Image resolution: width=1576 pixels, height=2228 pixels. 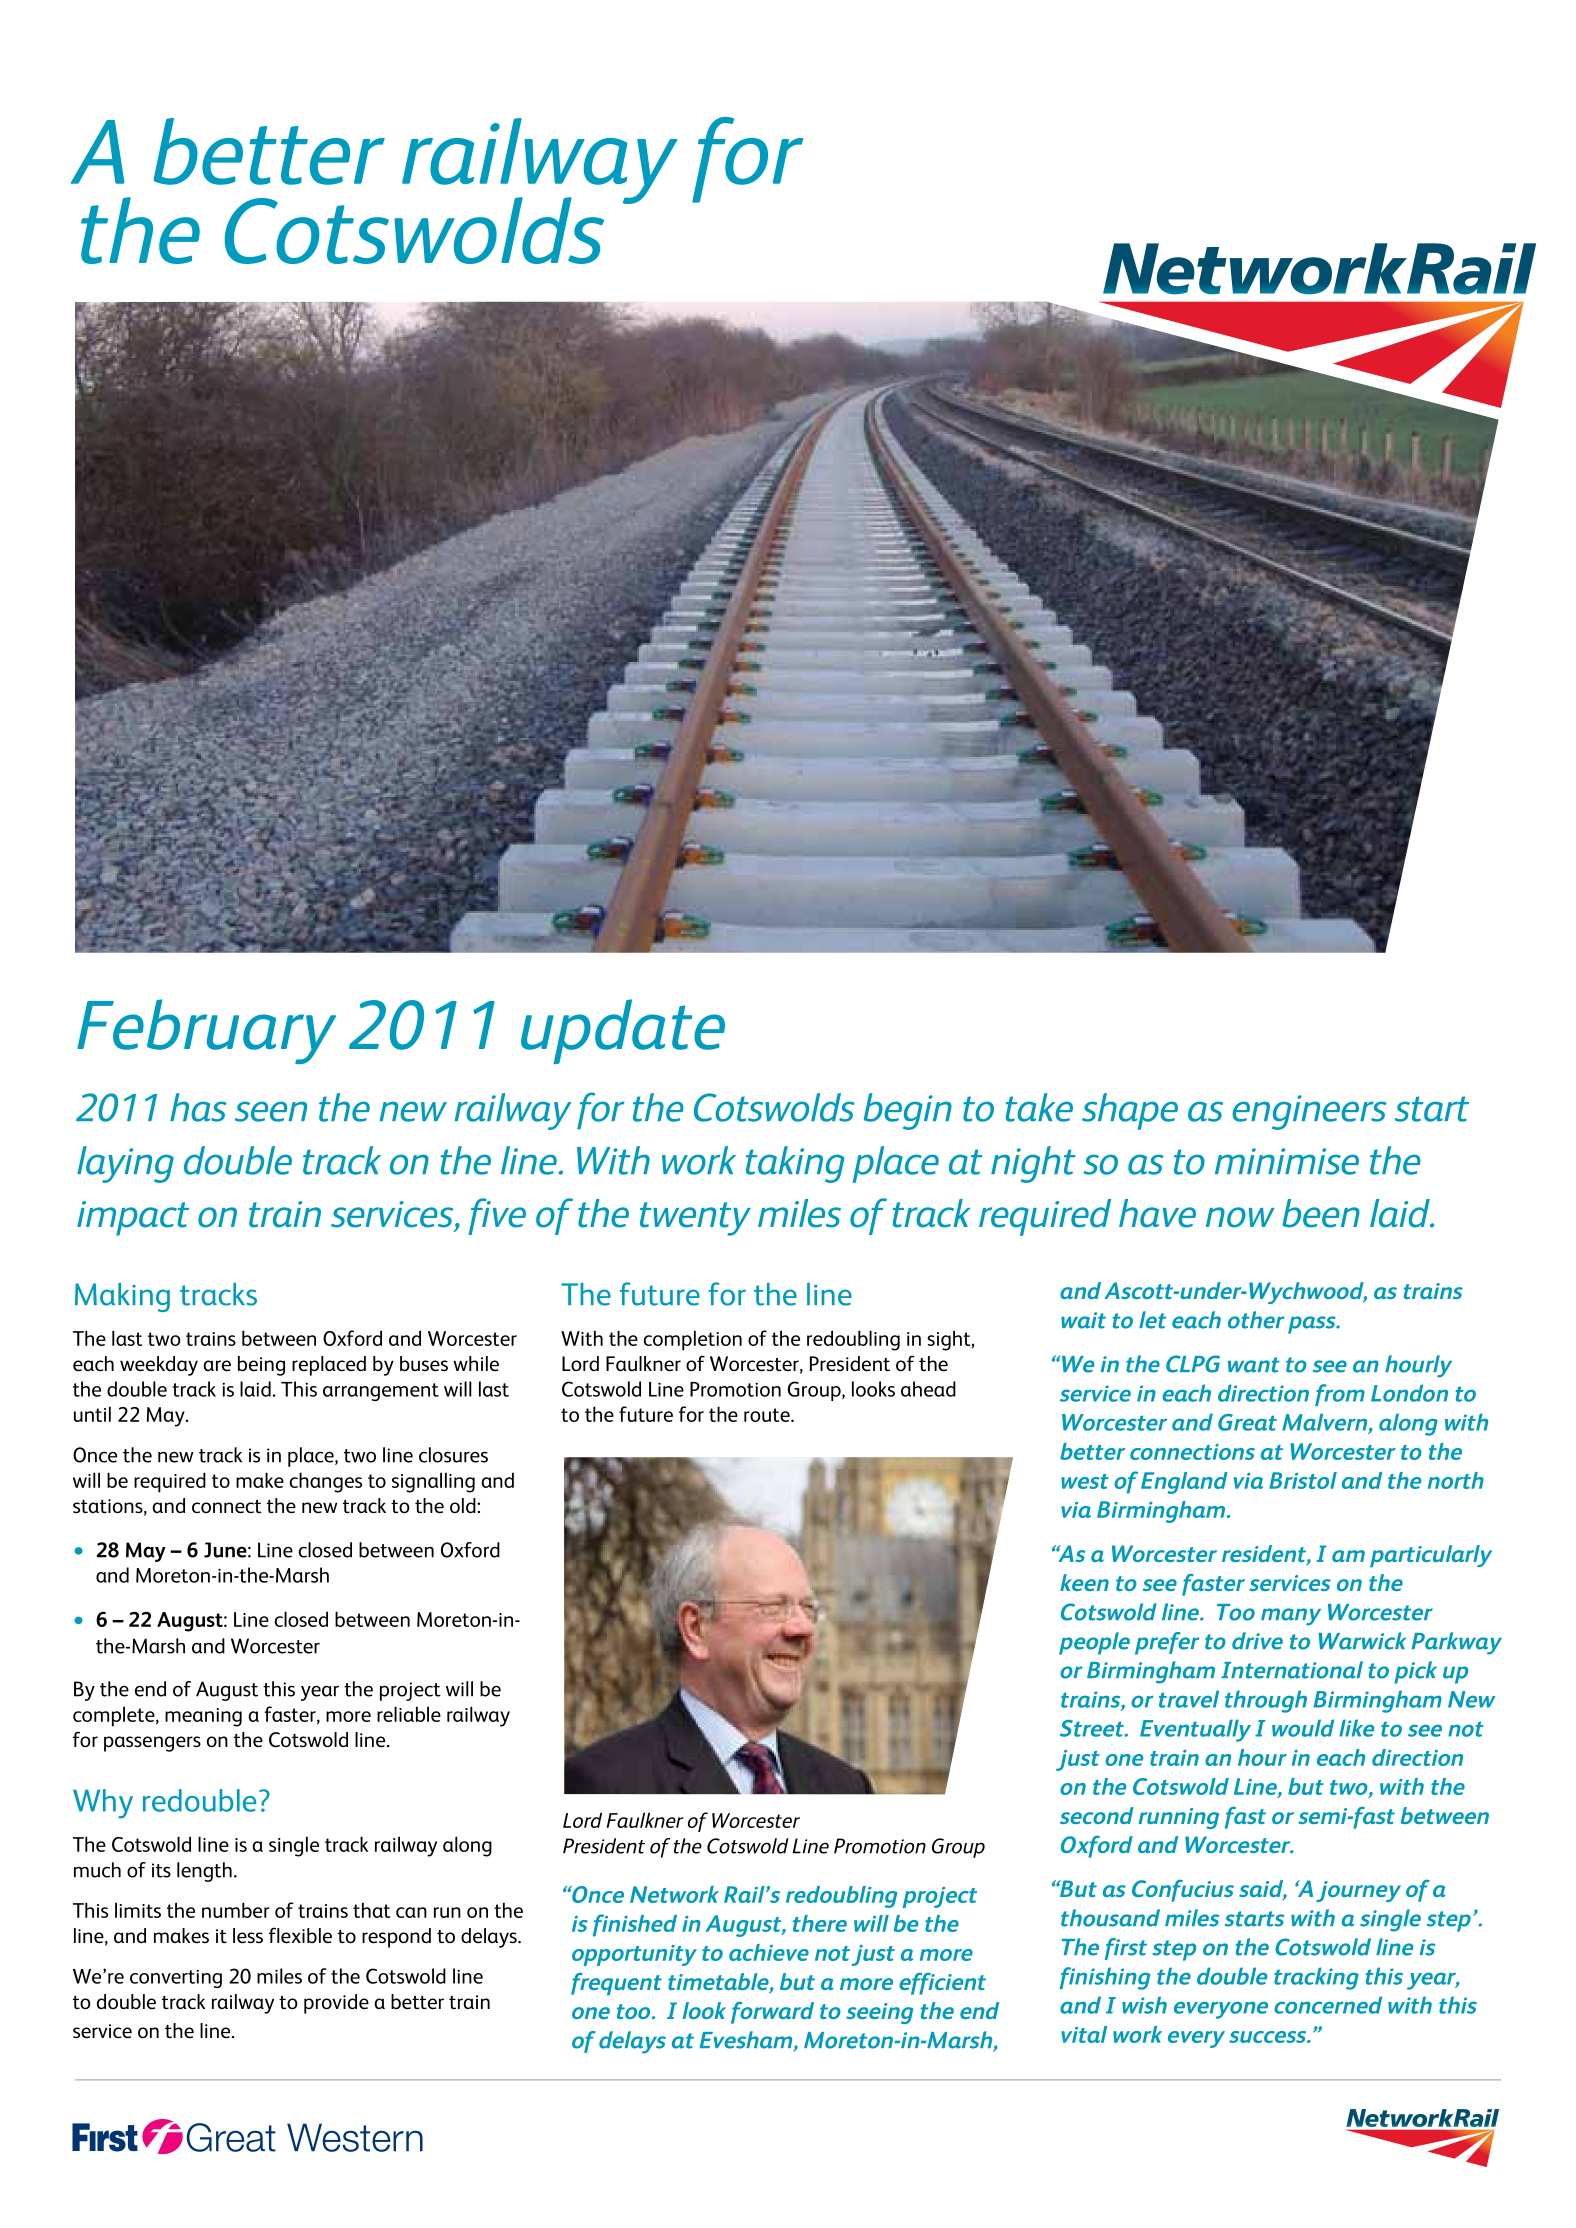 What do you see at coordinates (623, 1031) in the screenshot?
I see `update` at bounding box center [623, 1031].
